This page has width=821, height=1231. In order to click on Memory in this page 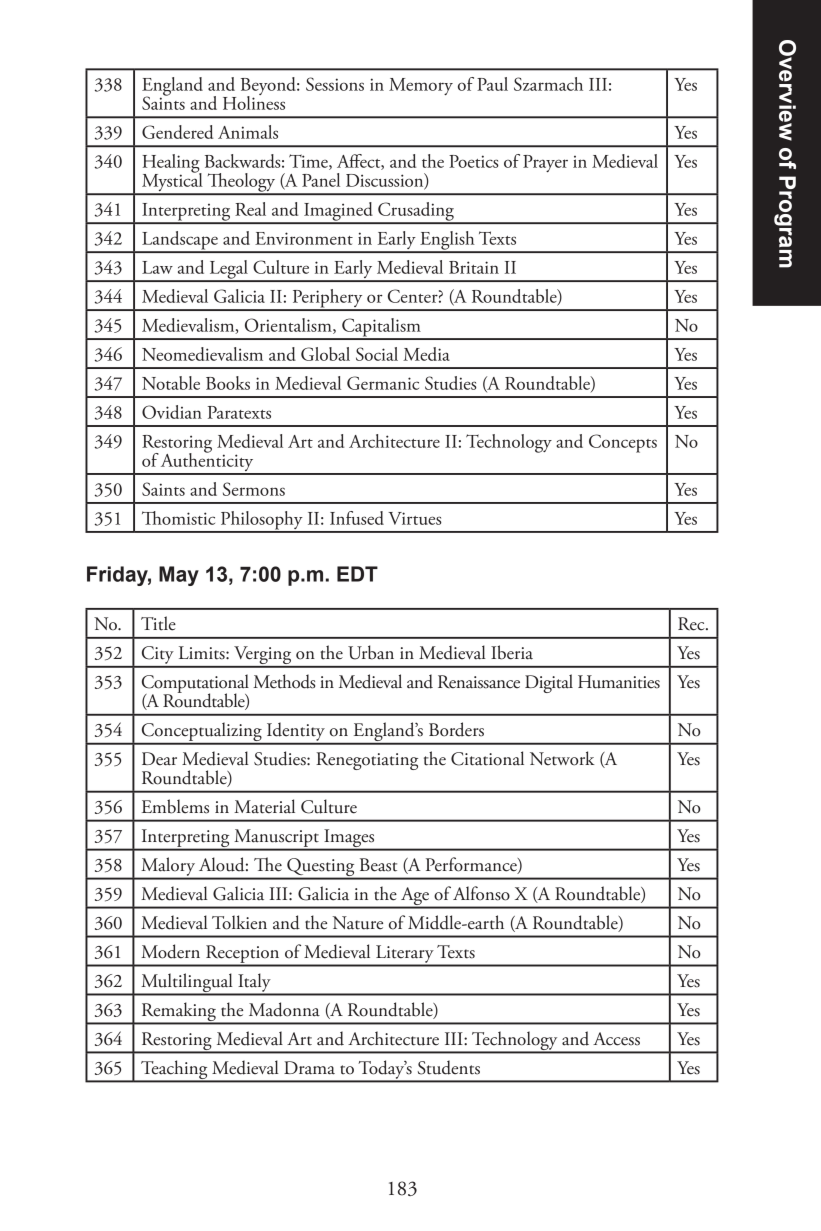, I will do `click(421, 86)`.
